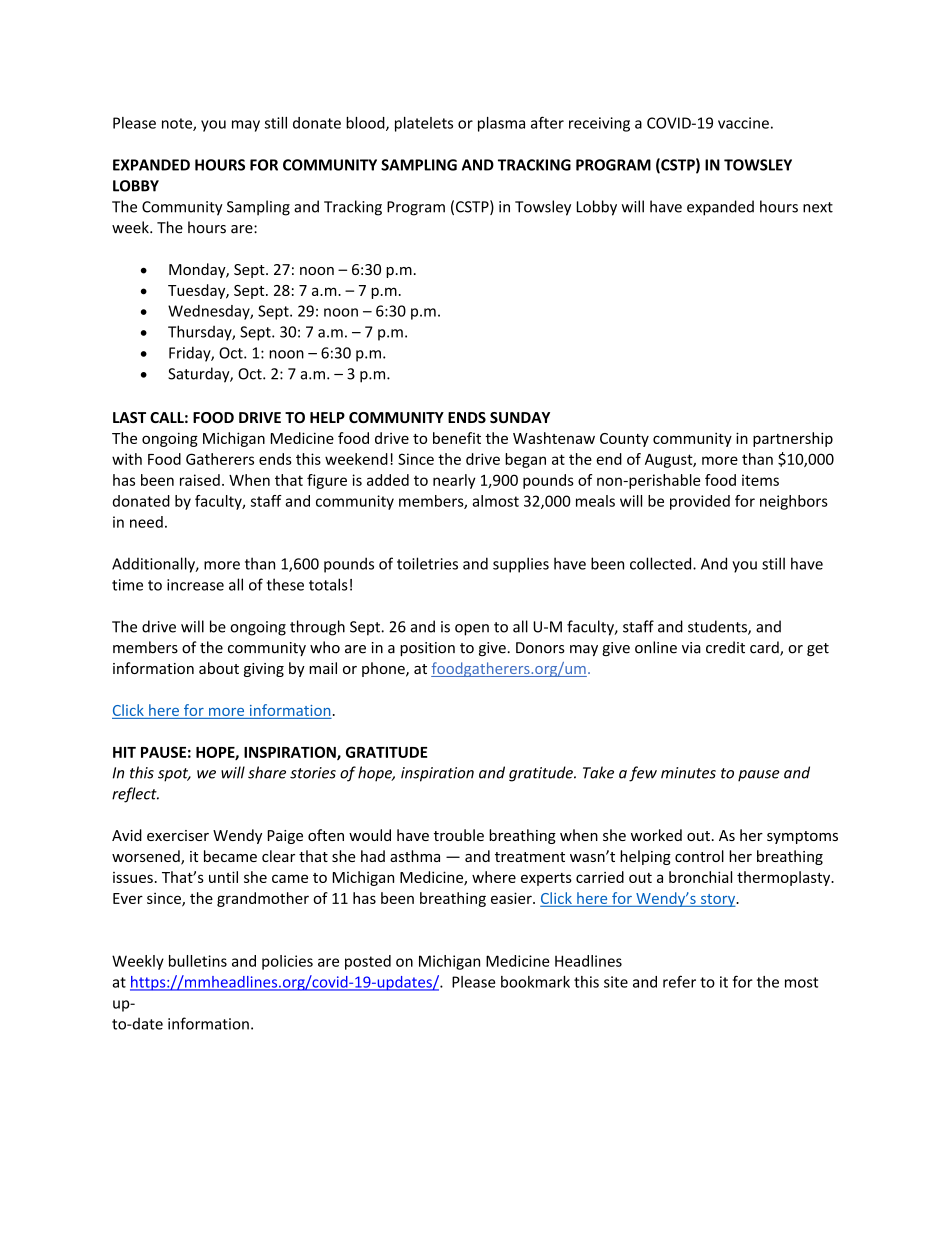  I want to click on collected, so click(662, 563).
